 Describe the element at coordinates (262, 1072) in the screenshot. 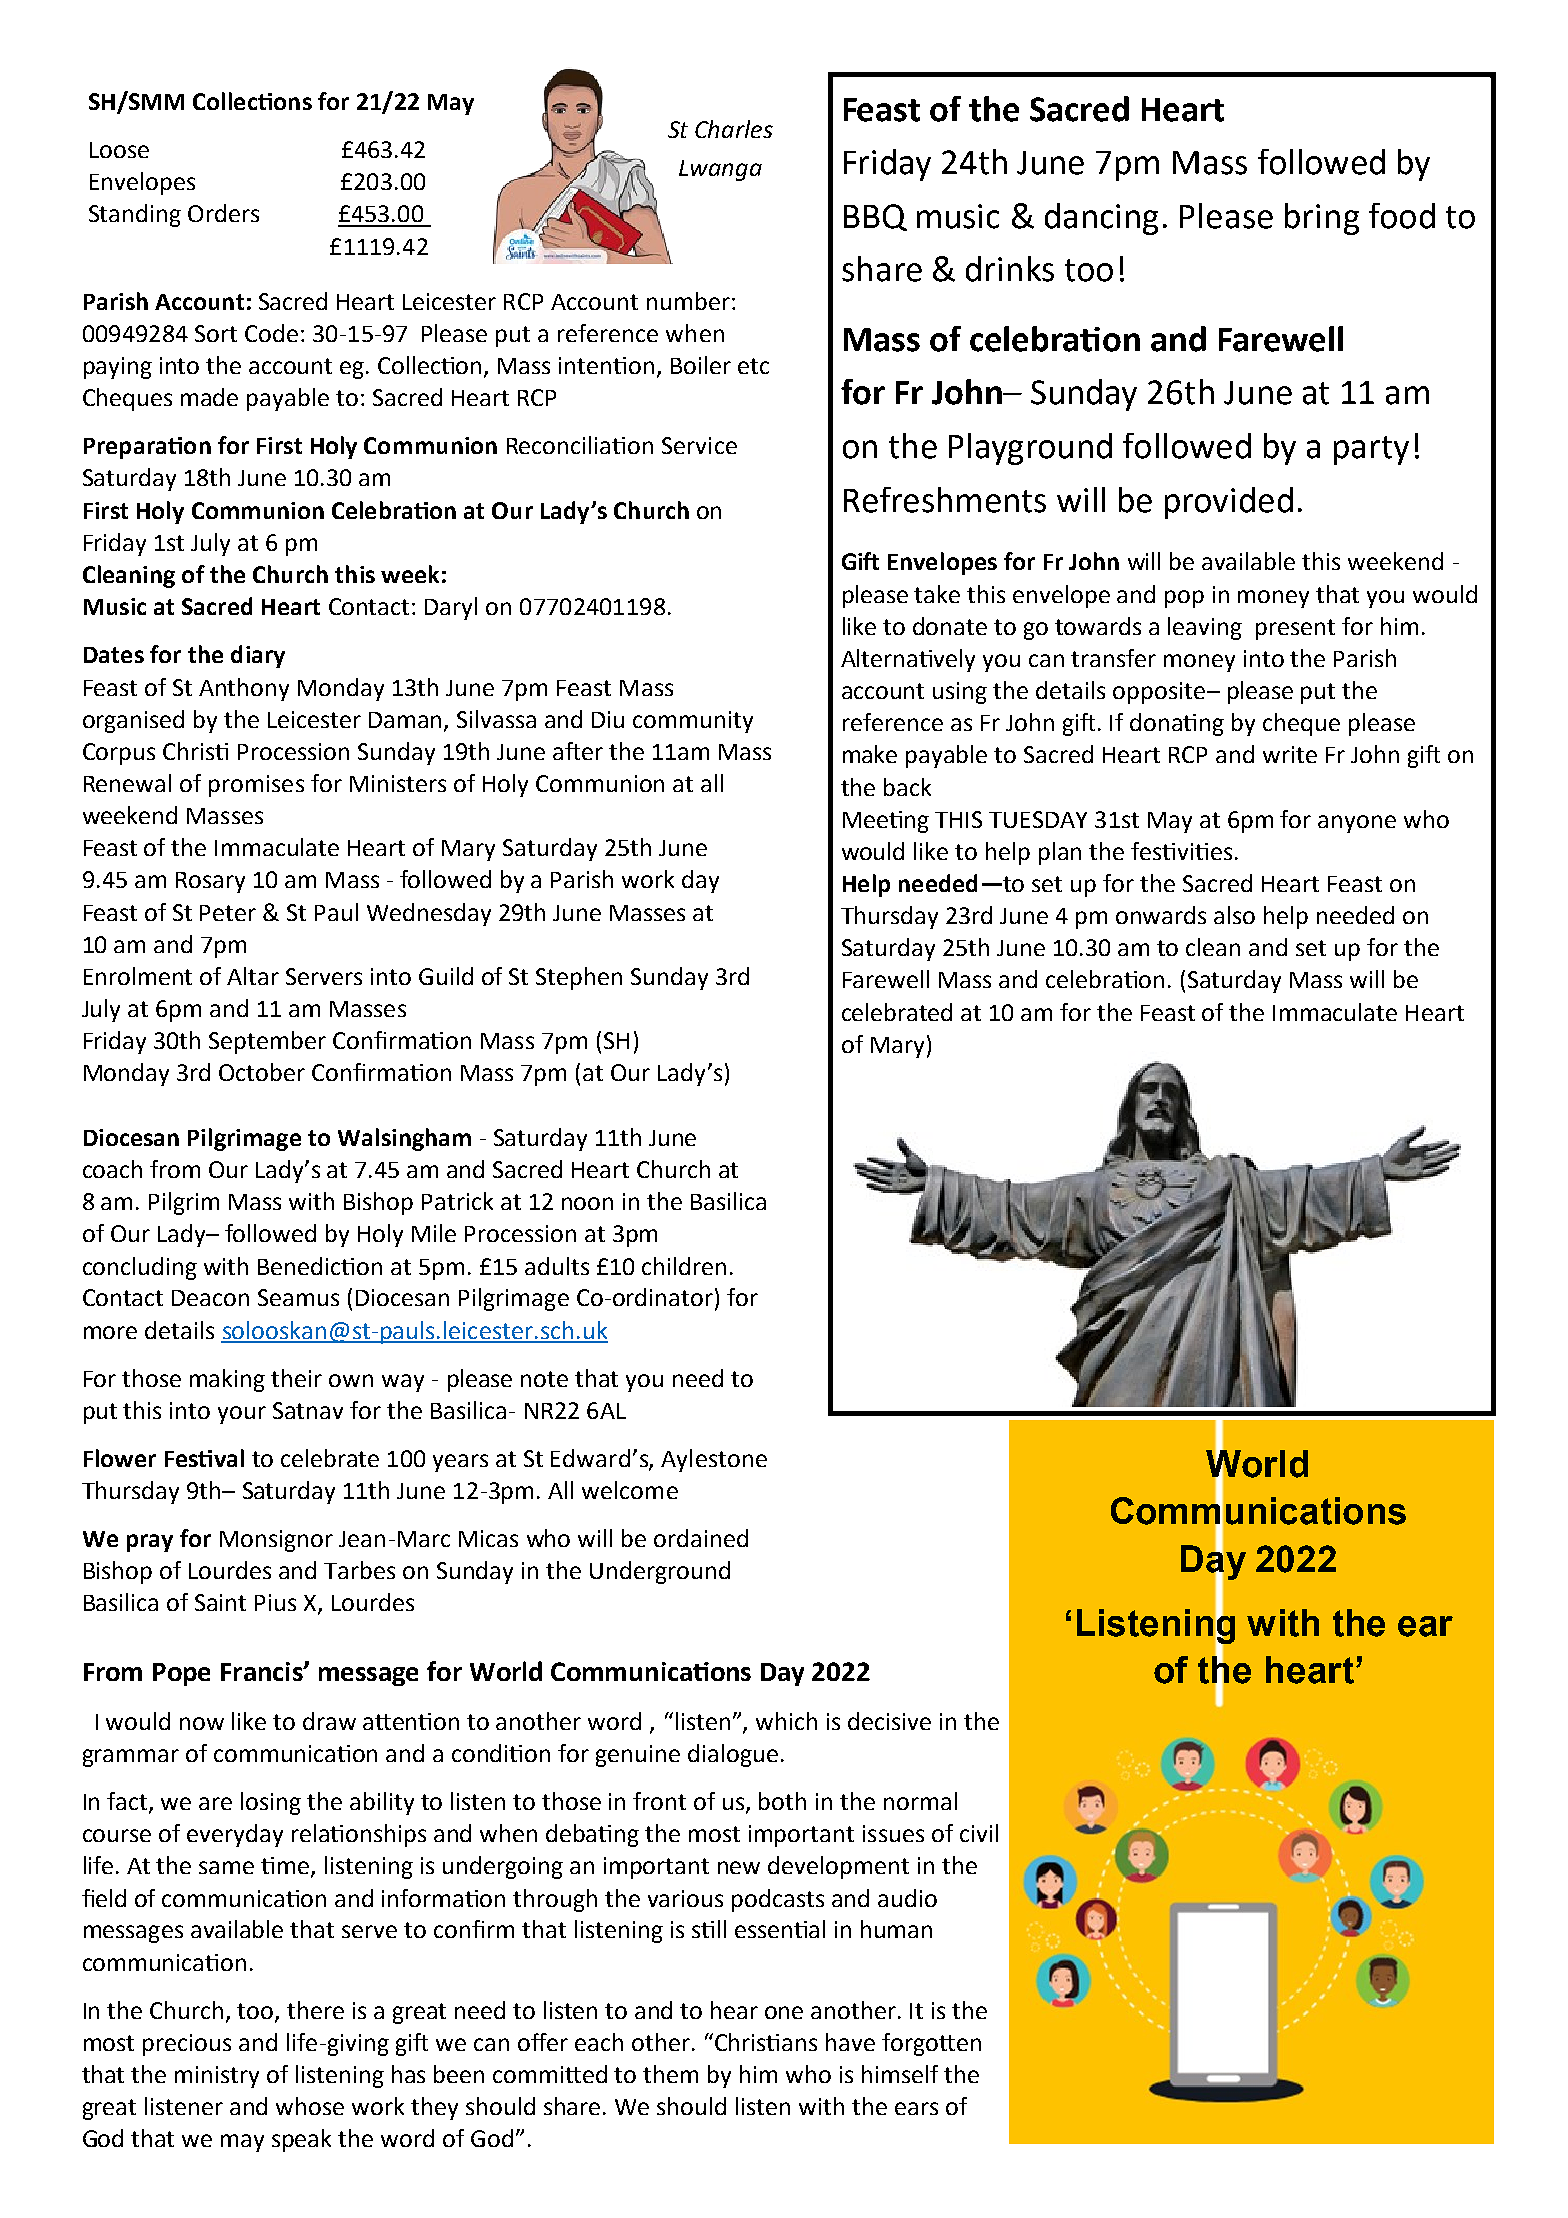

I see `October` at that location.
